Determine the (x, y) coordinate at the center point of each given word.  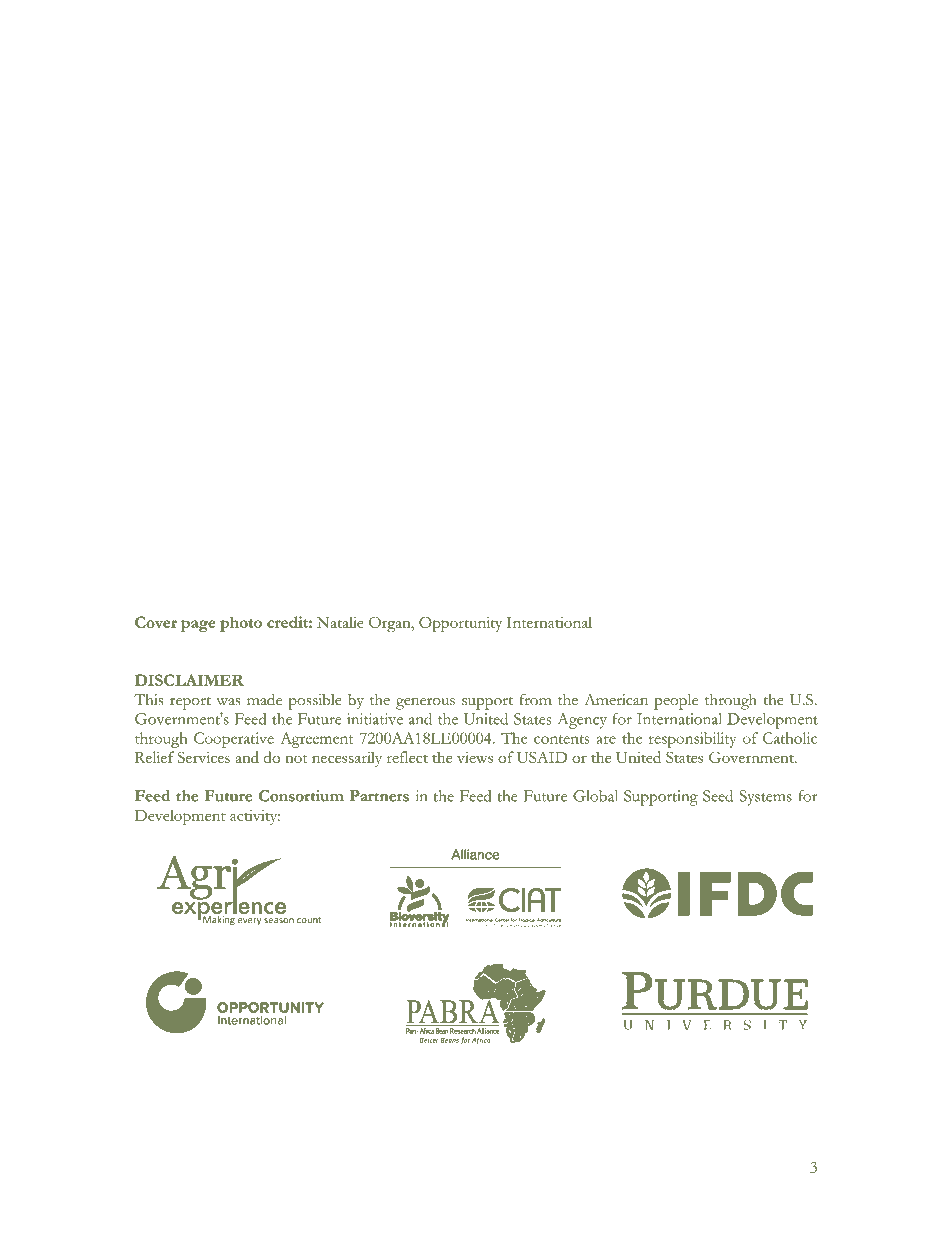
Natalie (340, 622)
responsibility (692, 740)
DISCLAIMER (189, 680)
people (676, 702)
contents (562, 739)
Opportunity (460, 624)
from (535, 700)
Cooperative (234, 740)
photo (241, 624)
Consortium (301, 796)
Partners (379, 796)
